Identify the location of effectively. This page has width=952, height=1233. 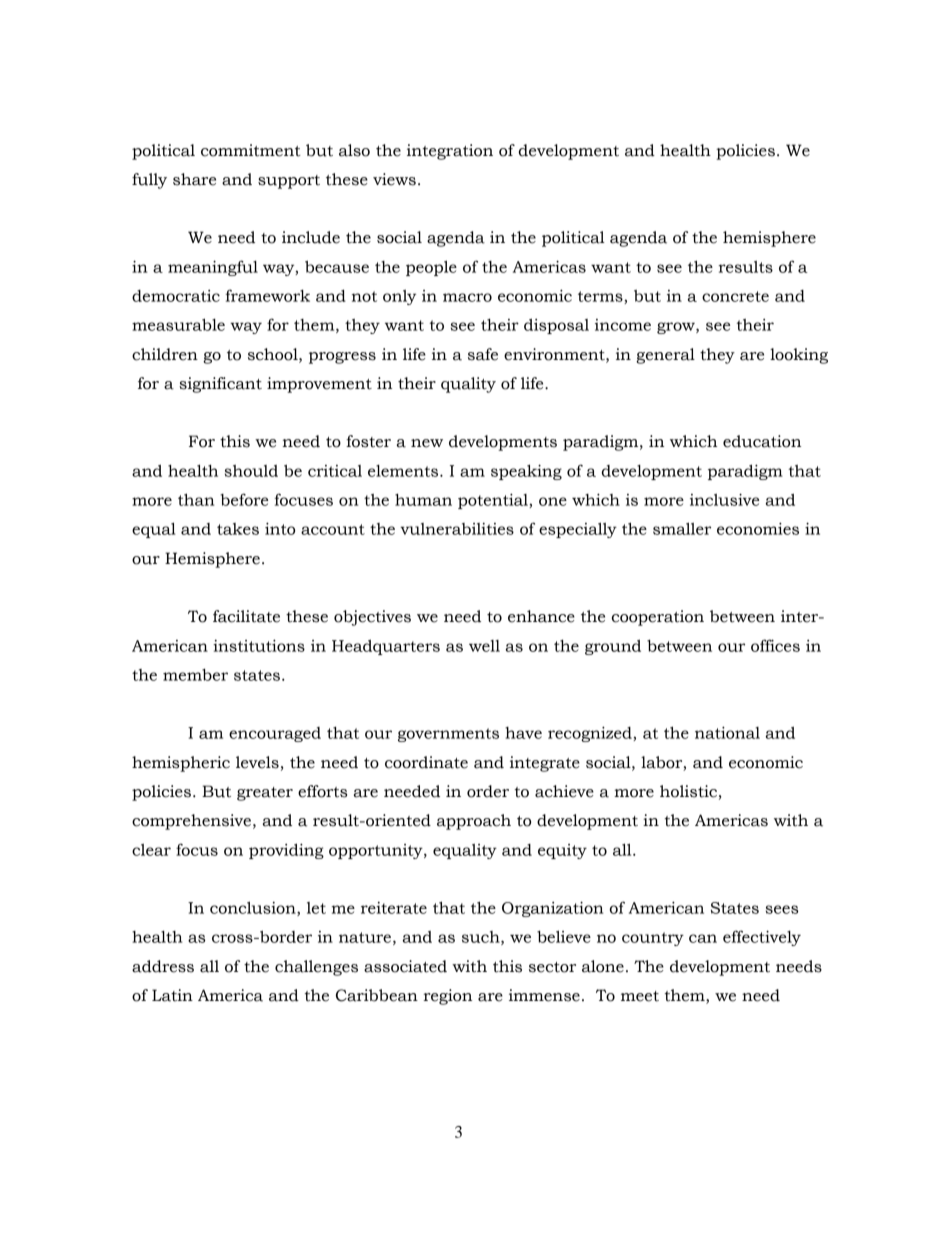
(762, 938).
